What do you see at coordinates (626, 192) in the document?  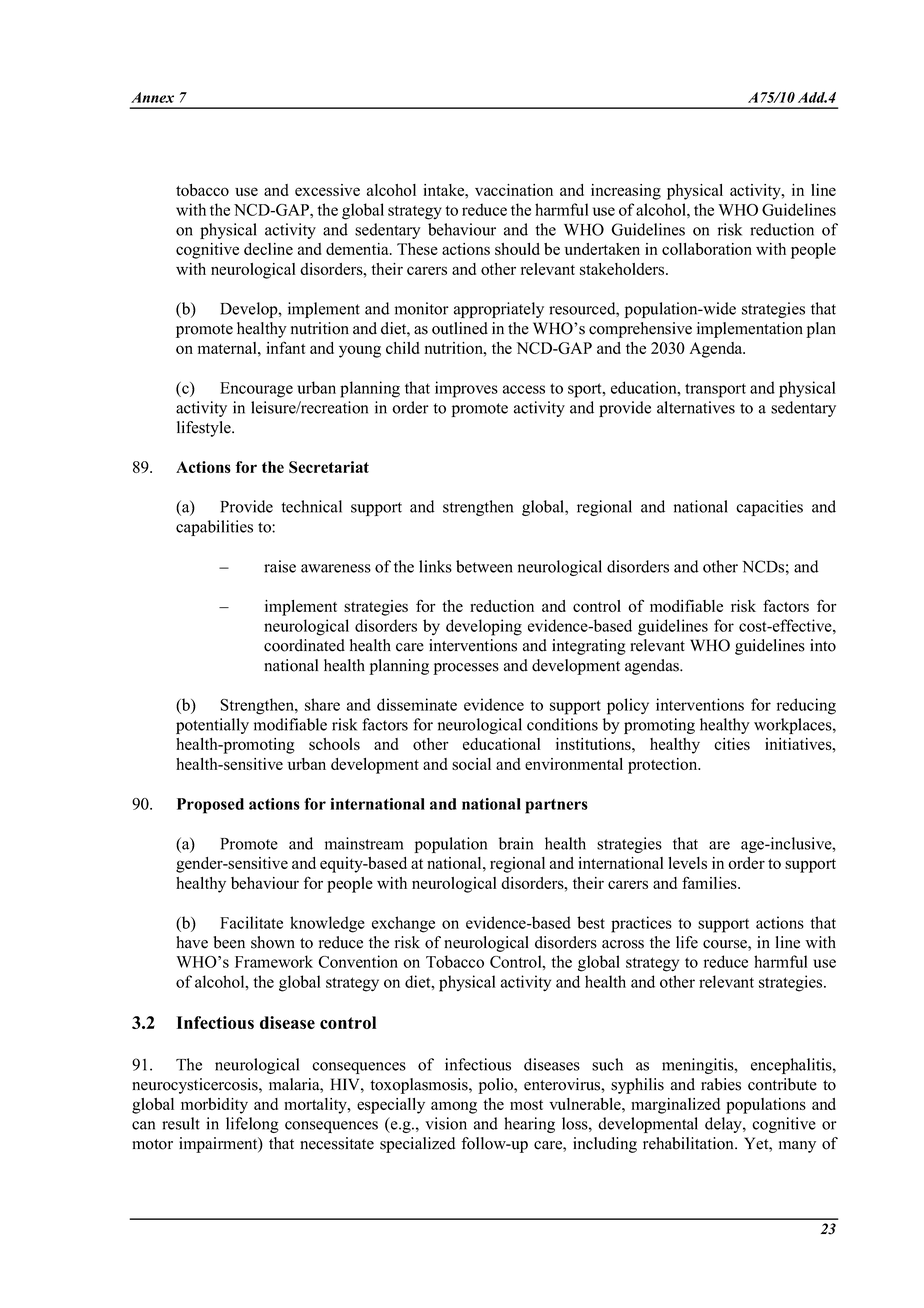 I see `increasing` at bounding box center [626, 192].
